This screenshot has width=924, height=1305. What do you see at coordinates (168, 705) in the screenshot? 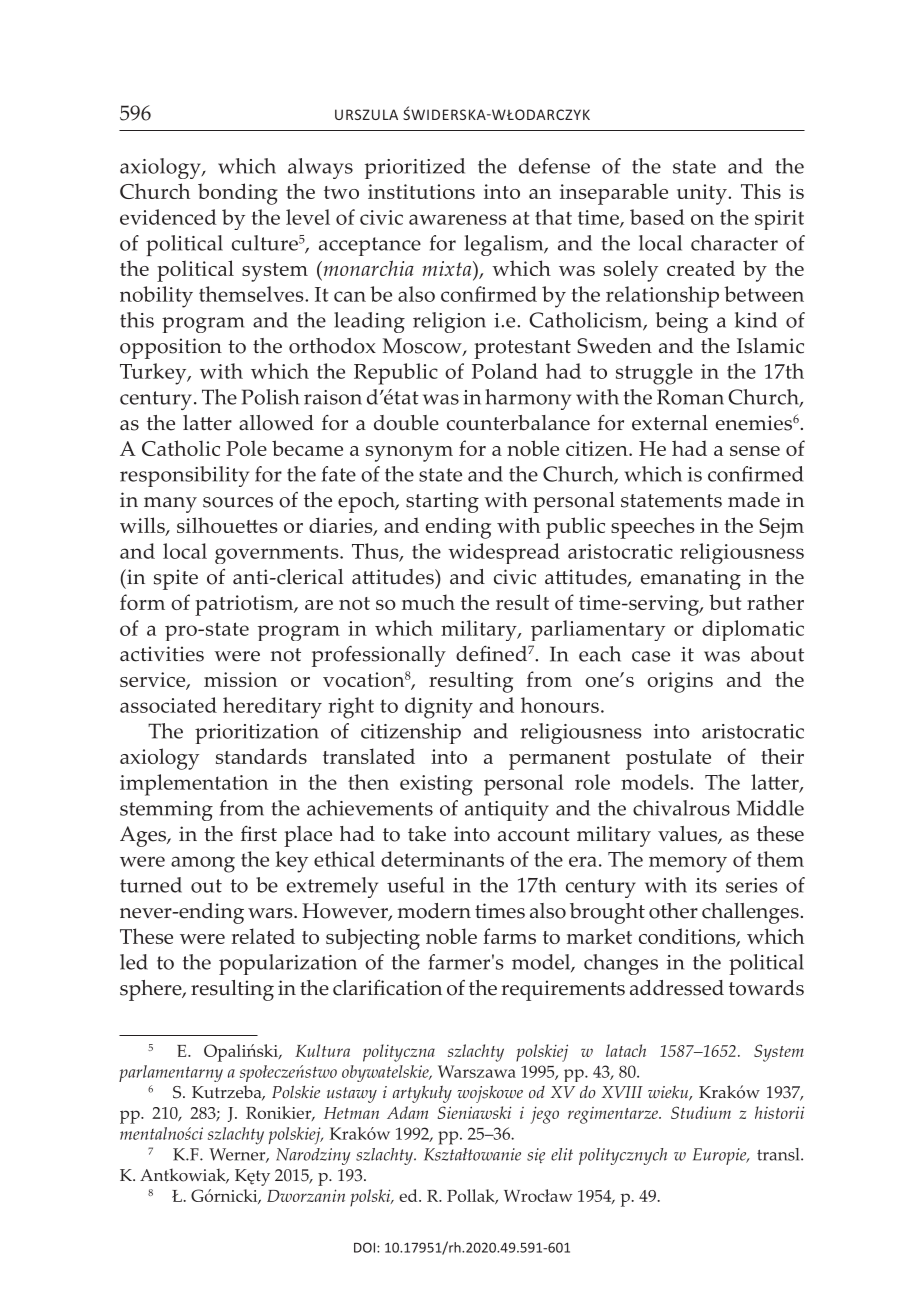
I see `associated` at bounding box center [168, 705].
